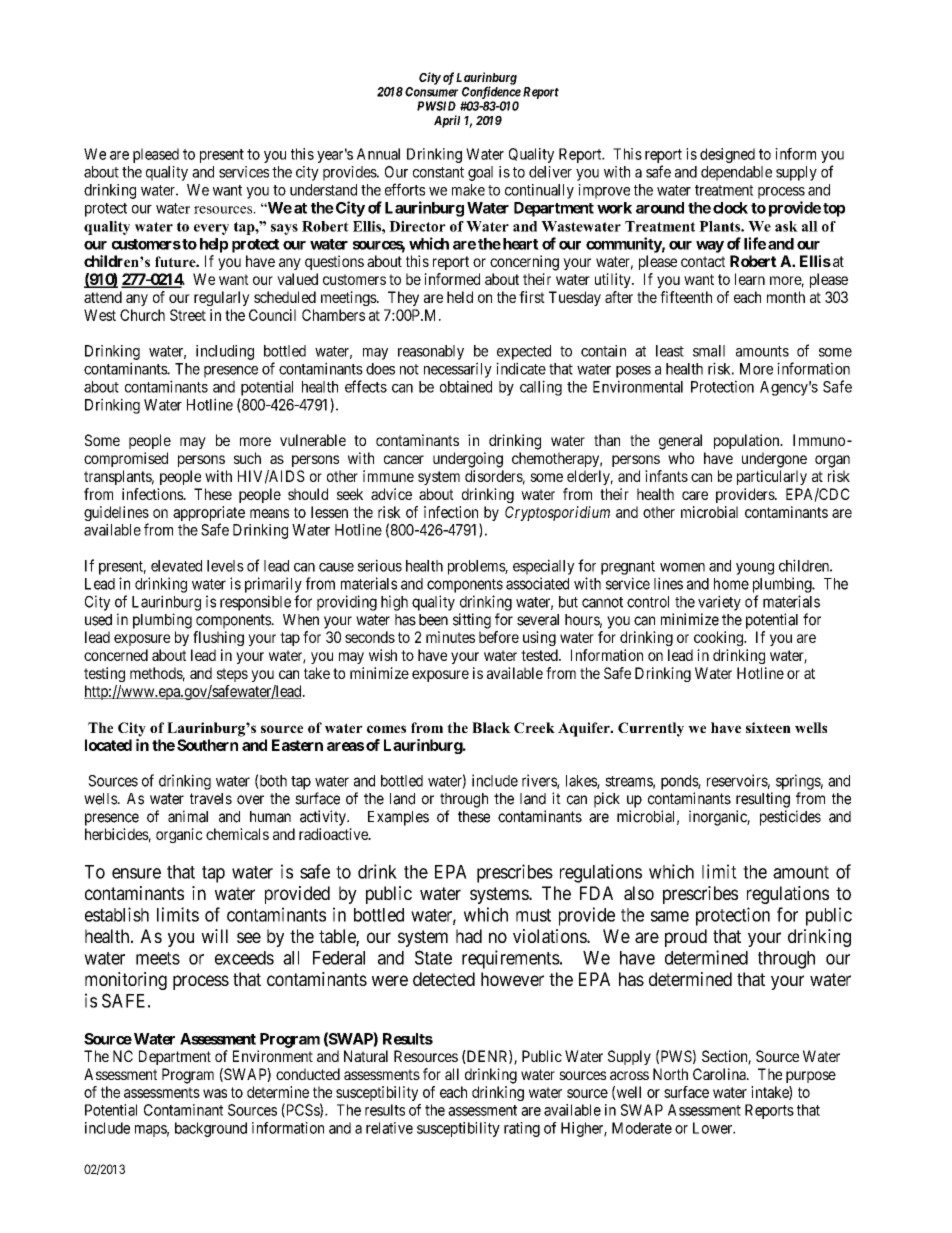  Describe the element at coordinates (472, 621) in the document. I see `sitting` at that location.
